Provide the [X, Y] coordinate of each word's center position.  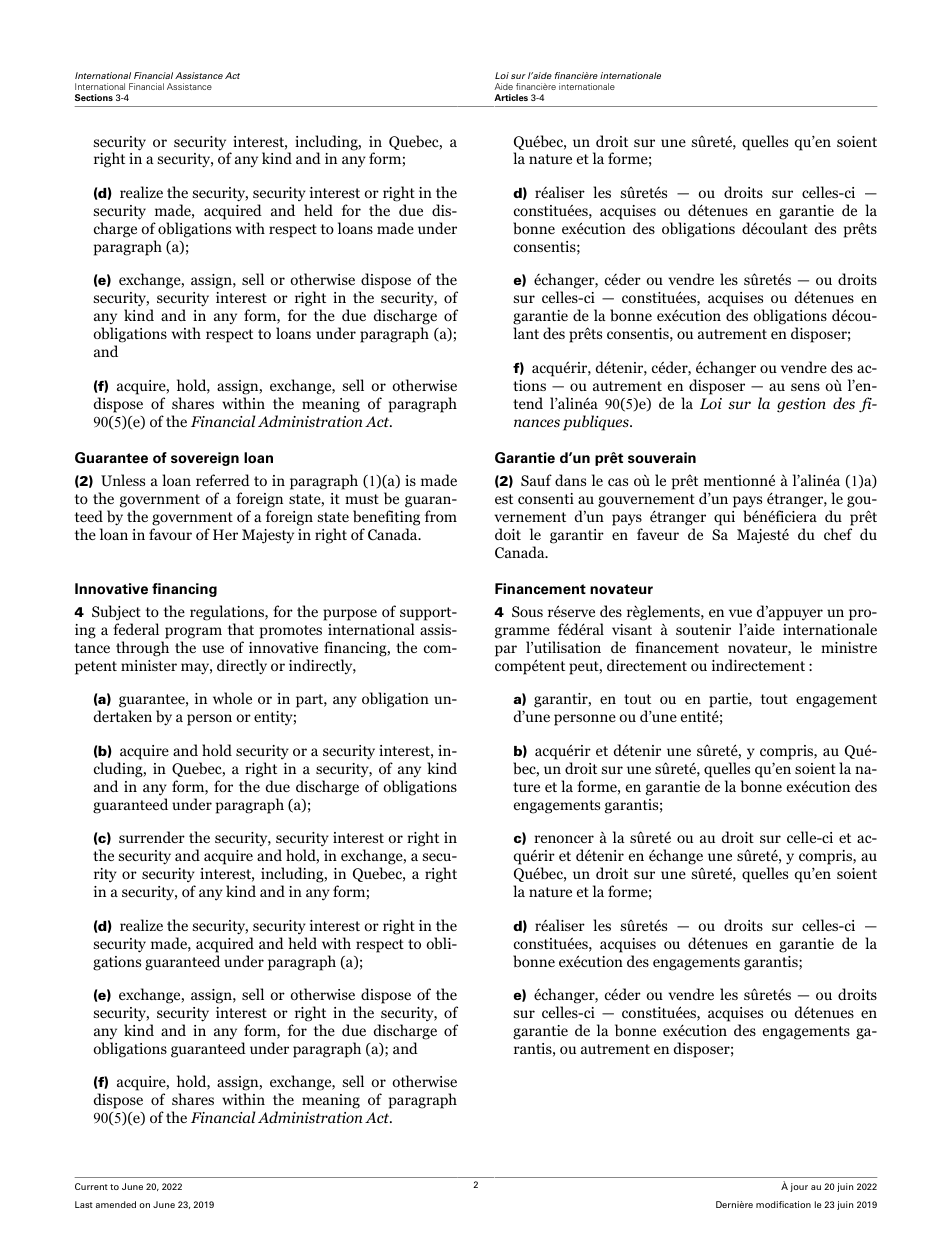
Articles [511, 97]
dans [570, 480]
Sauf [536, 480]
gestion [801, 405]
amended [116, 1204]
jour [799, 1187]
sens [805, 387]
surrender [152, 837]
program [193, 633]
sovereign [205, 459]
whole [232, 698]
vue [740, 613]
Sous [527, 611]
